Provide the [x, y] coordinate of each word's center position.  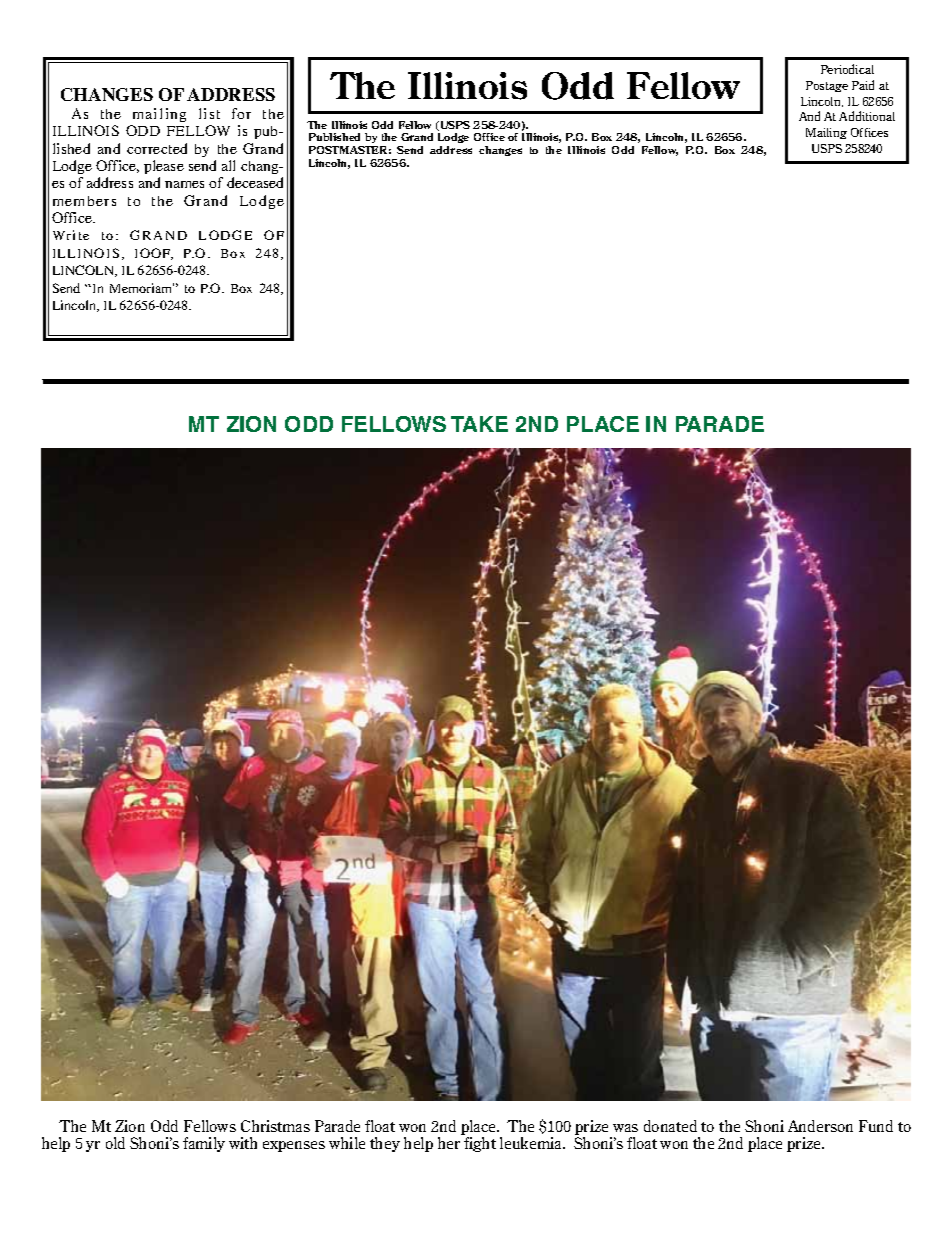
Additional [867, 116]
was [625, 1128]
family [204, 1144]
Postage [827, 86]
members [84, 201]
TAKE [479, 424]
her [449, 1143]
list [209, 113]
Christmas [275, 1126]
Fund [876, 1126]
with [243, 1143]
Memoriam [142, 288]
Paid [863, 85]
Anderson [820, 1126]
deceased [255, 182]
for [241, 113]
